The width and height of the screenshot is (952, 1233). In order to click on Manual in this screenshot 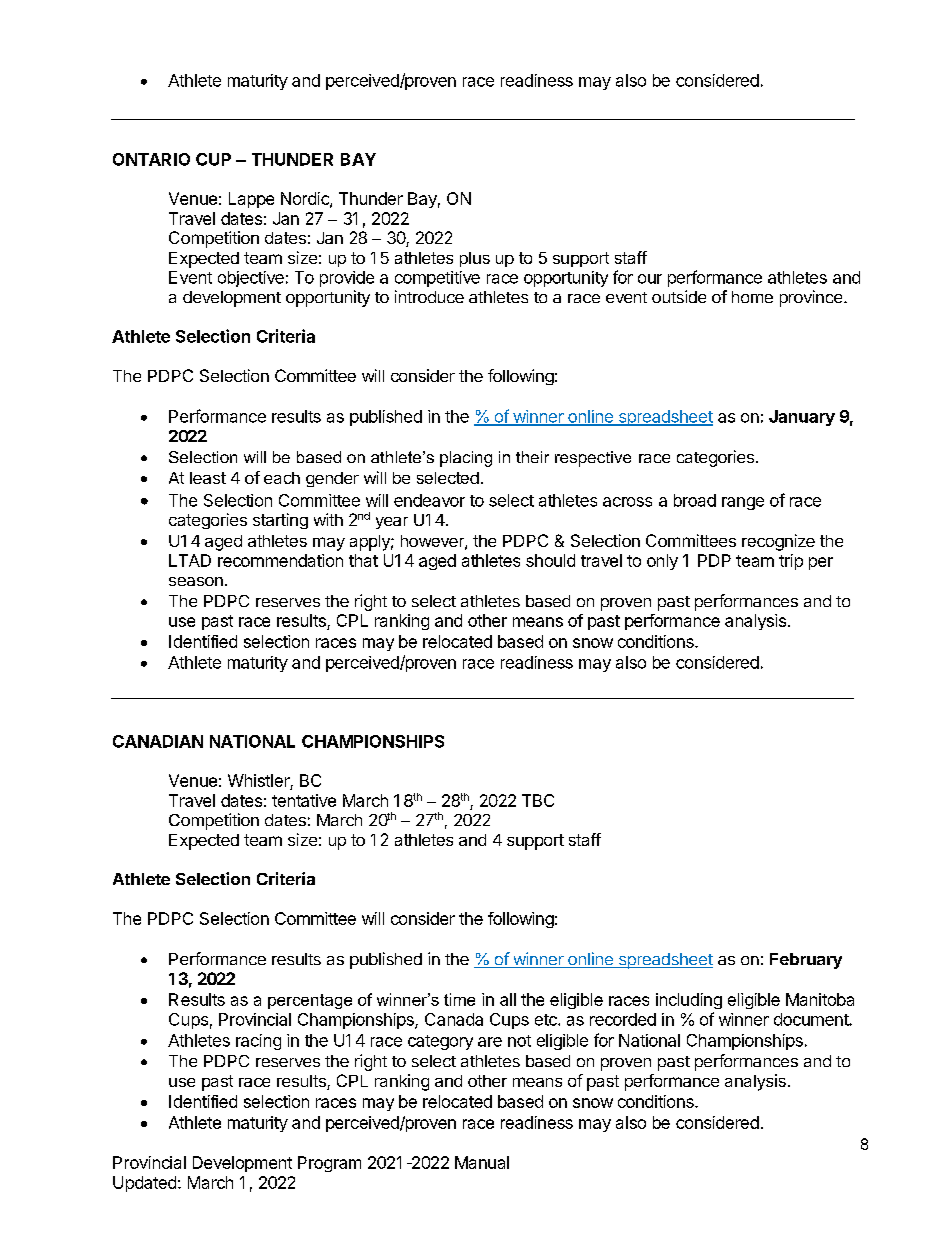, I will do `click(482, 1162)`.
